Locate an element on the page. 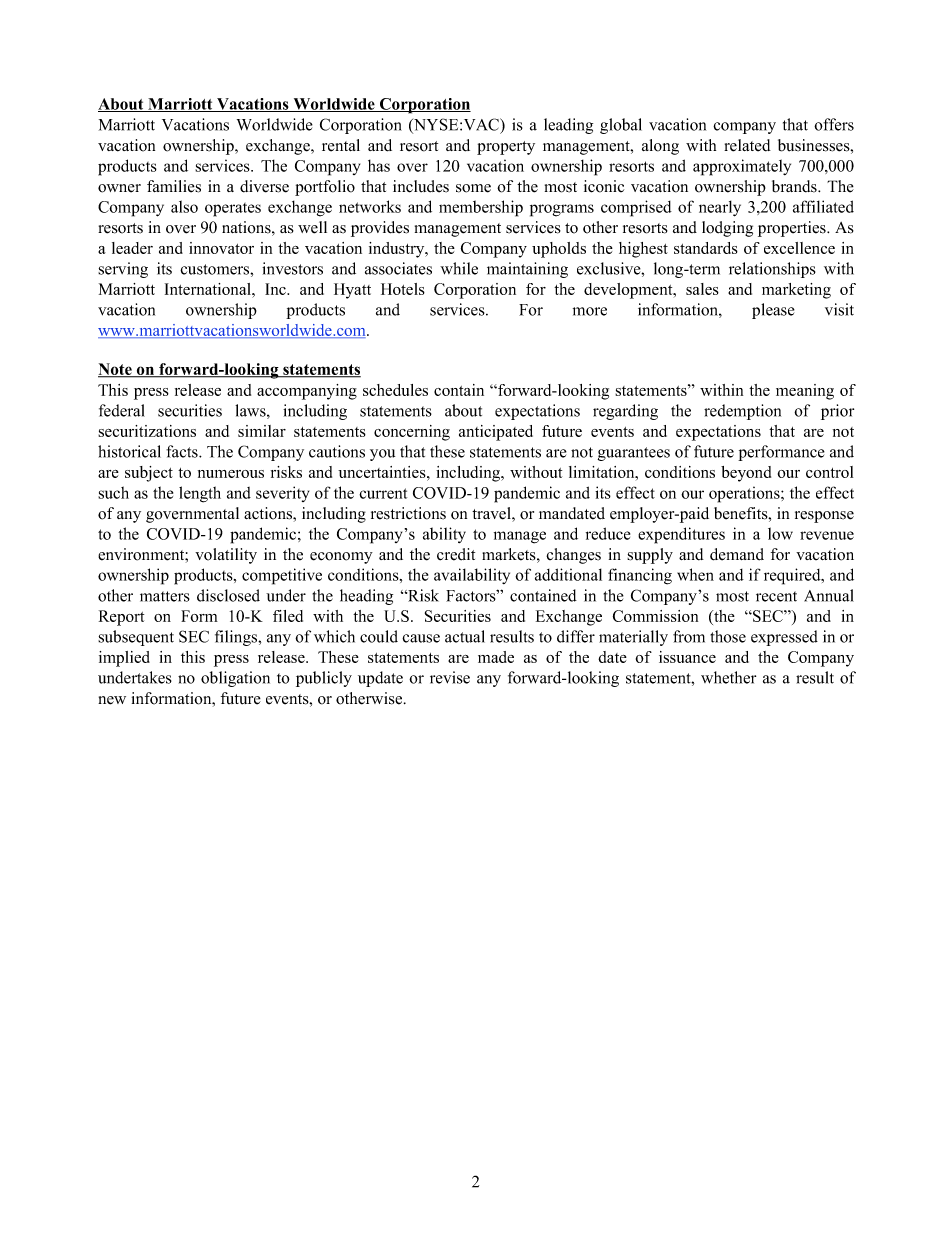 The image size is (952, 1233). property is located at coordinates (506, 148).
